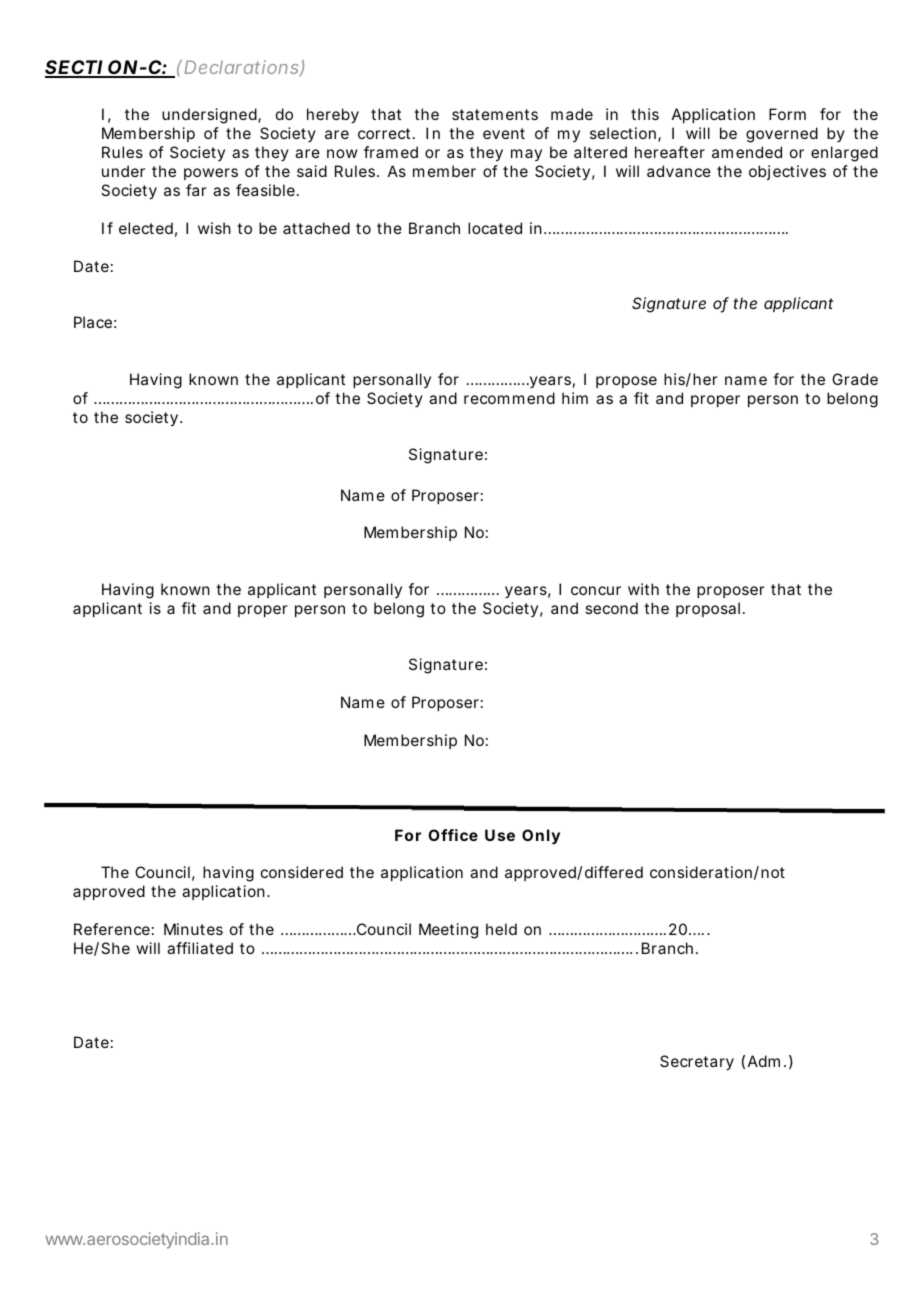 This page has height=1308, width=924. Describe the element at coordinates (596, 590) in the page. I see `concur` at that location.
